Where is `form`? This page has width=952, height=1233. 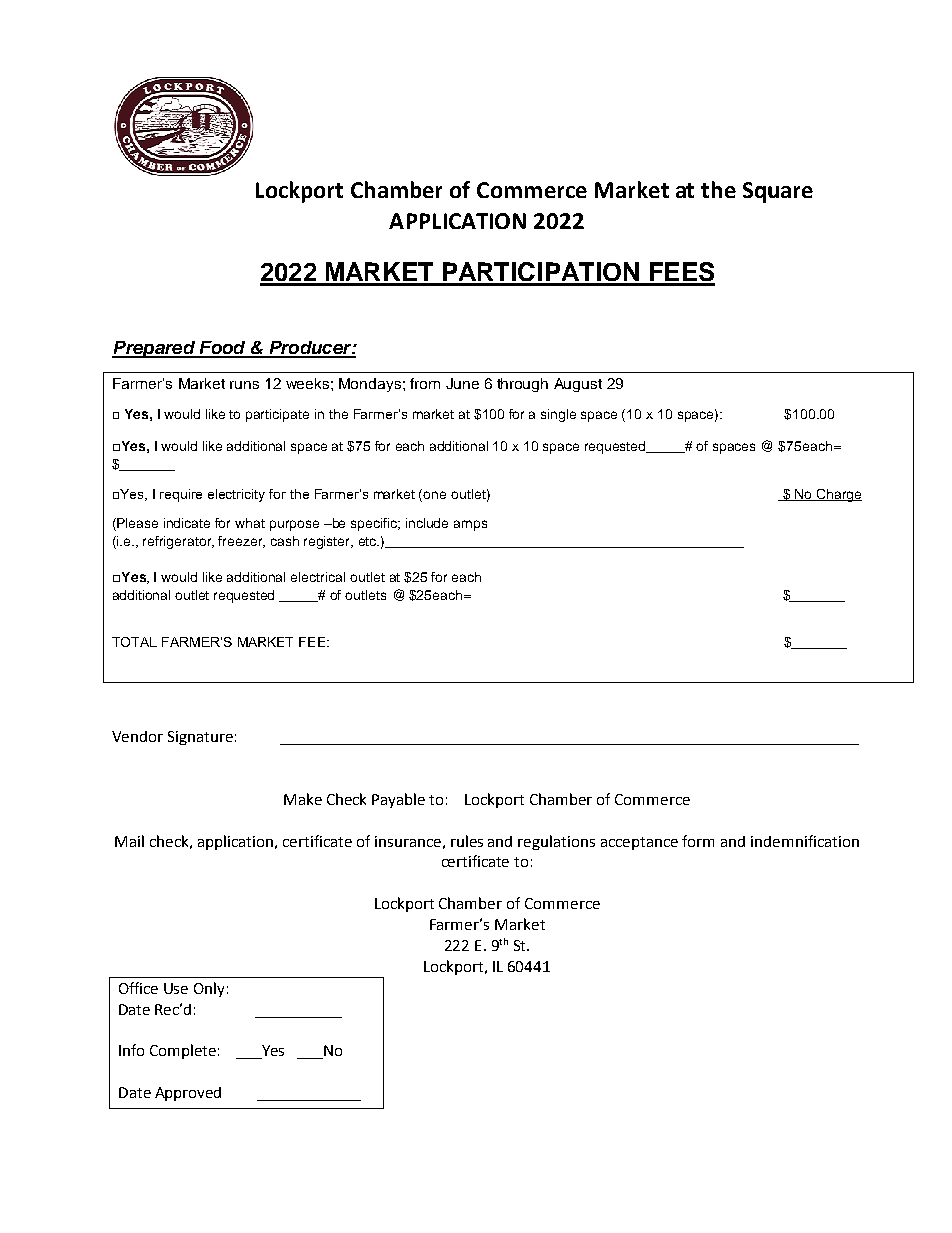
form is located at coordinates (698, 841).
